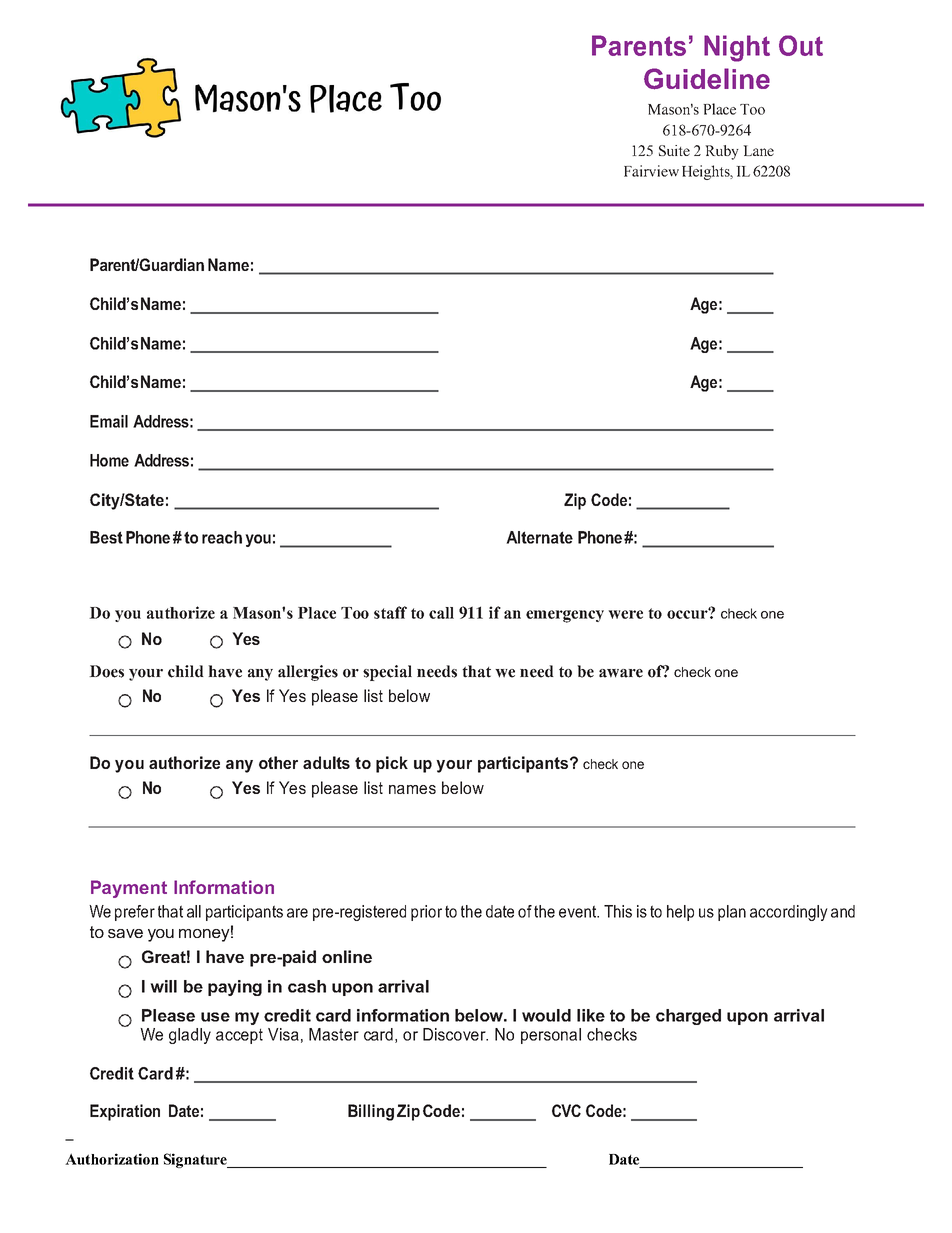  Describe the element at coordinates (109, 460) in the image. I see `Home` at that location.
